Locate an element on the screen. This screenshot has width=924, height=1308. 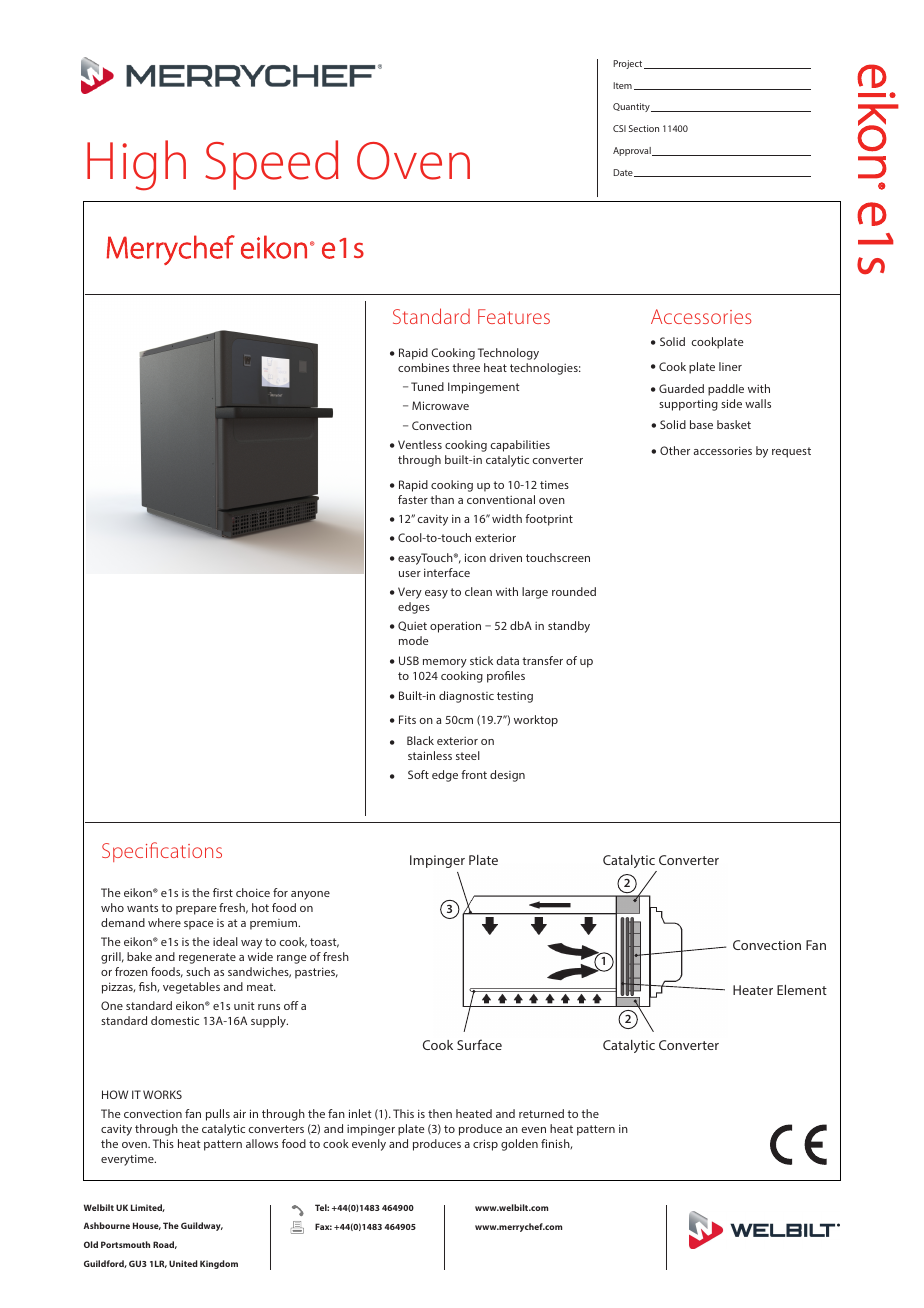
than is located at coordinates (442, 499).
